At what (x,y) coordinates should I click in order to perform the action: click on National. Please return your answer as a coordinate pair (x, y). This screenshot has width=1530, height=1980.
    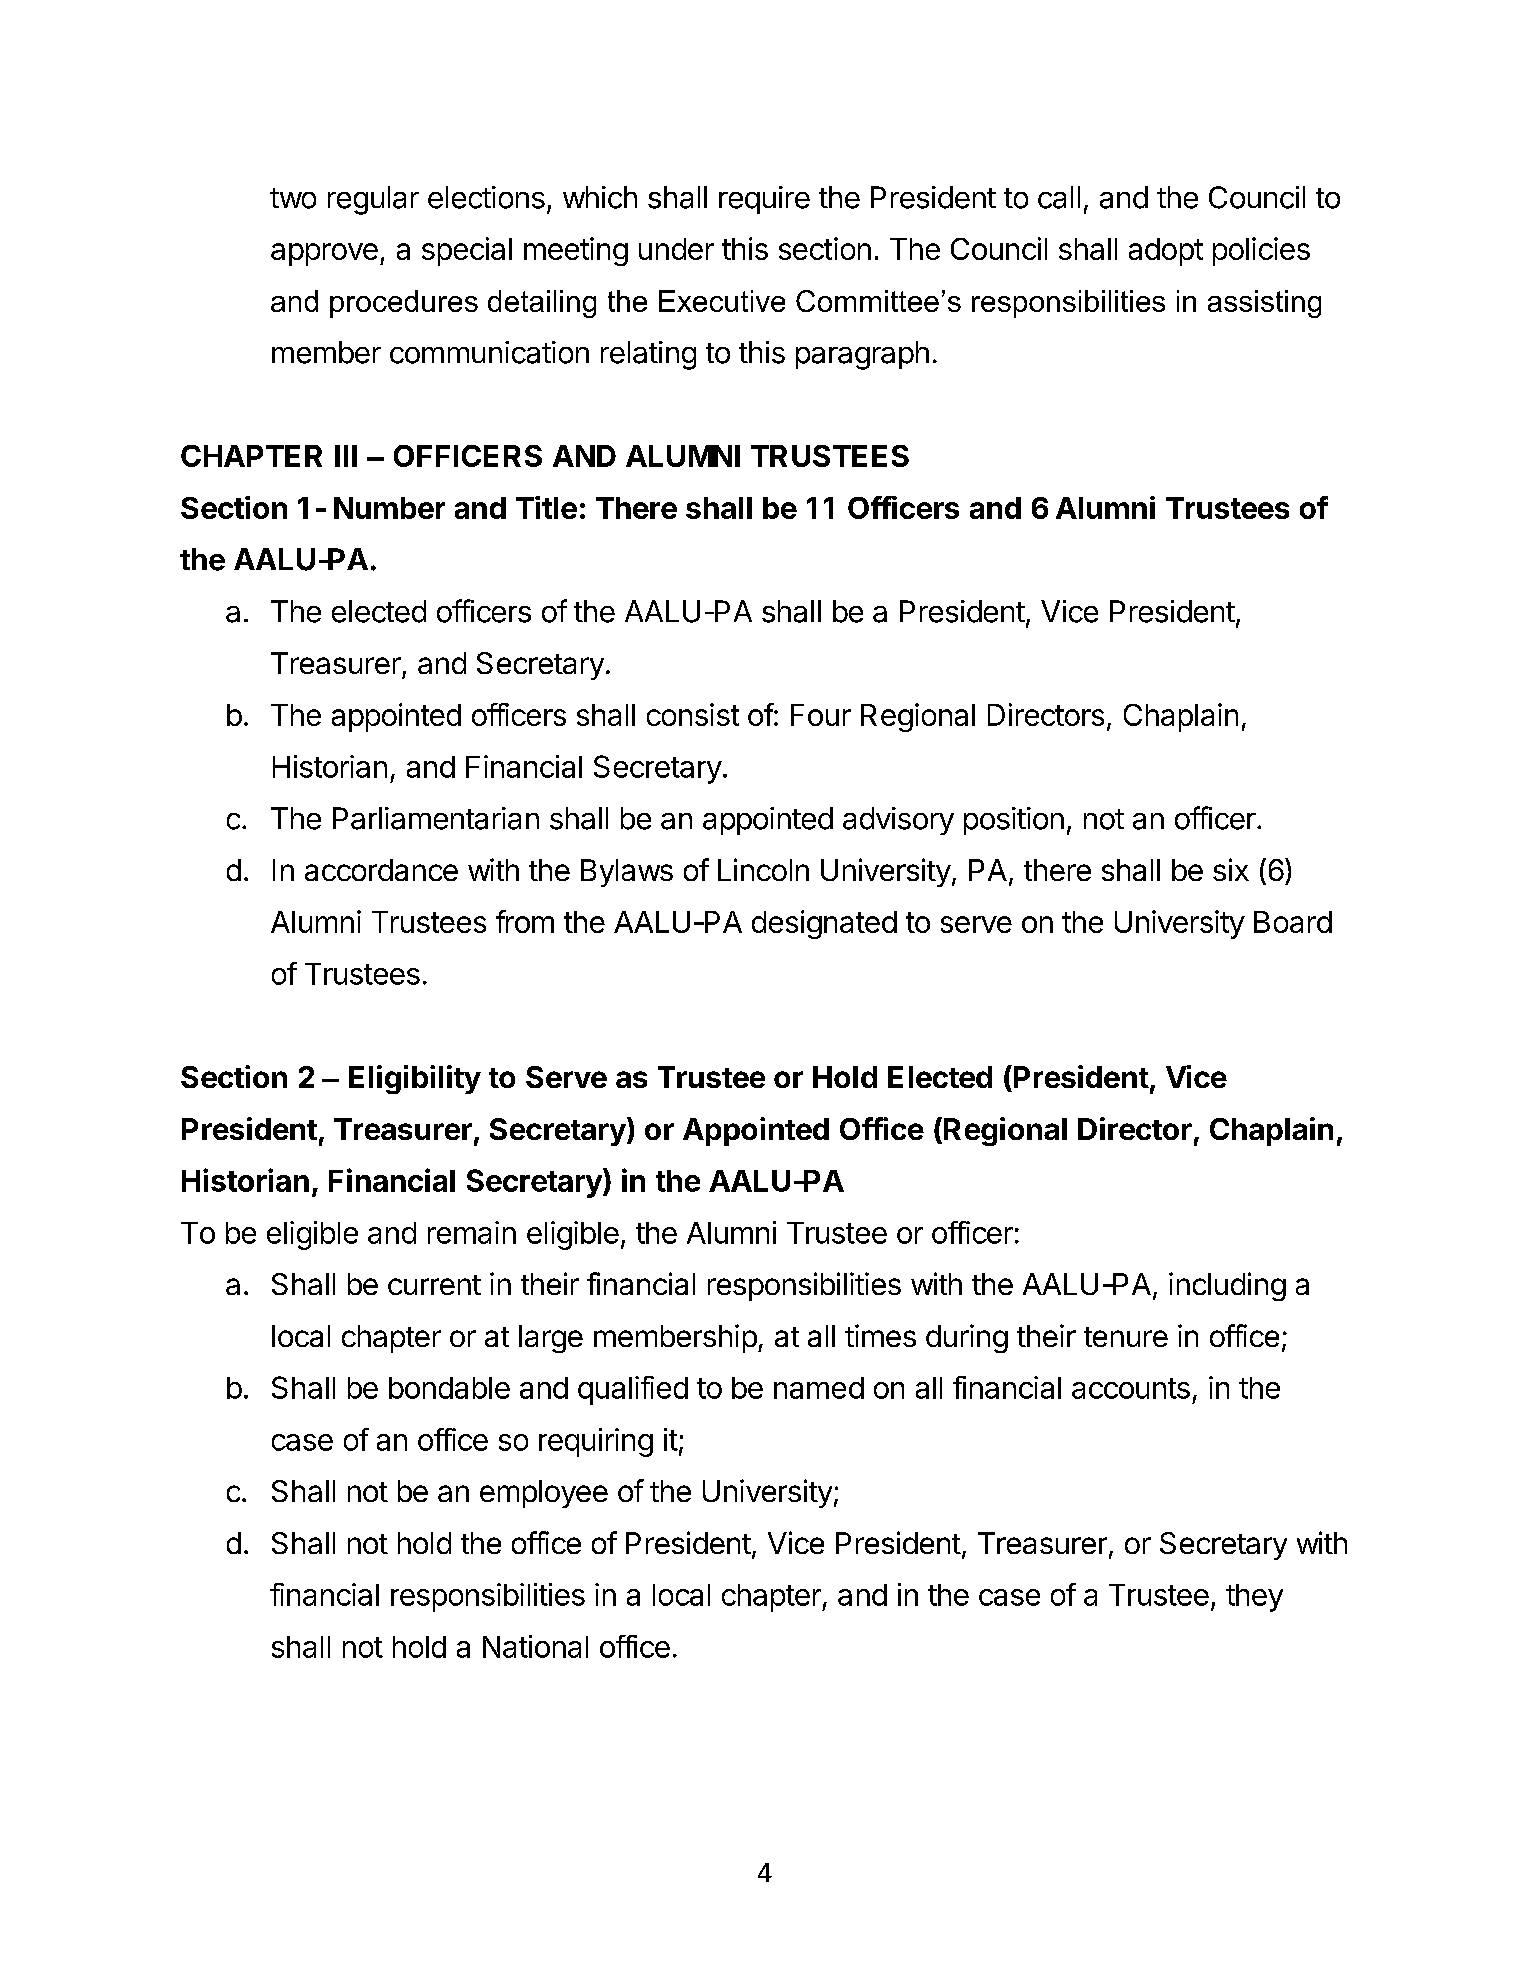
    Looking at the image, I should click on (535, 1646).
